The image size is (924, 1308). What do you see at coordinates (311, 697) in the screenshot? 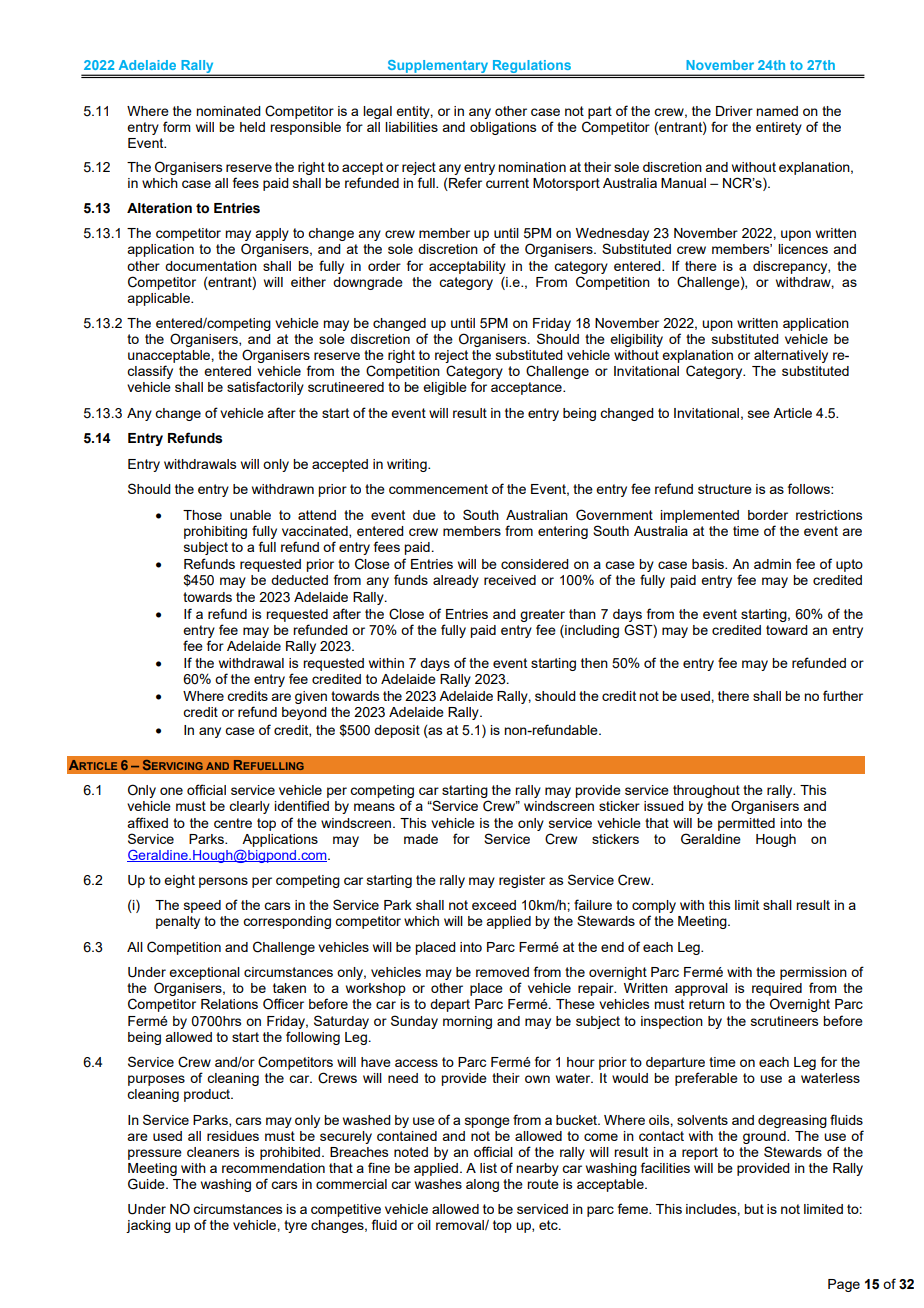
I see `given` at bounding box center [311, 697].
